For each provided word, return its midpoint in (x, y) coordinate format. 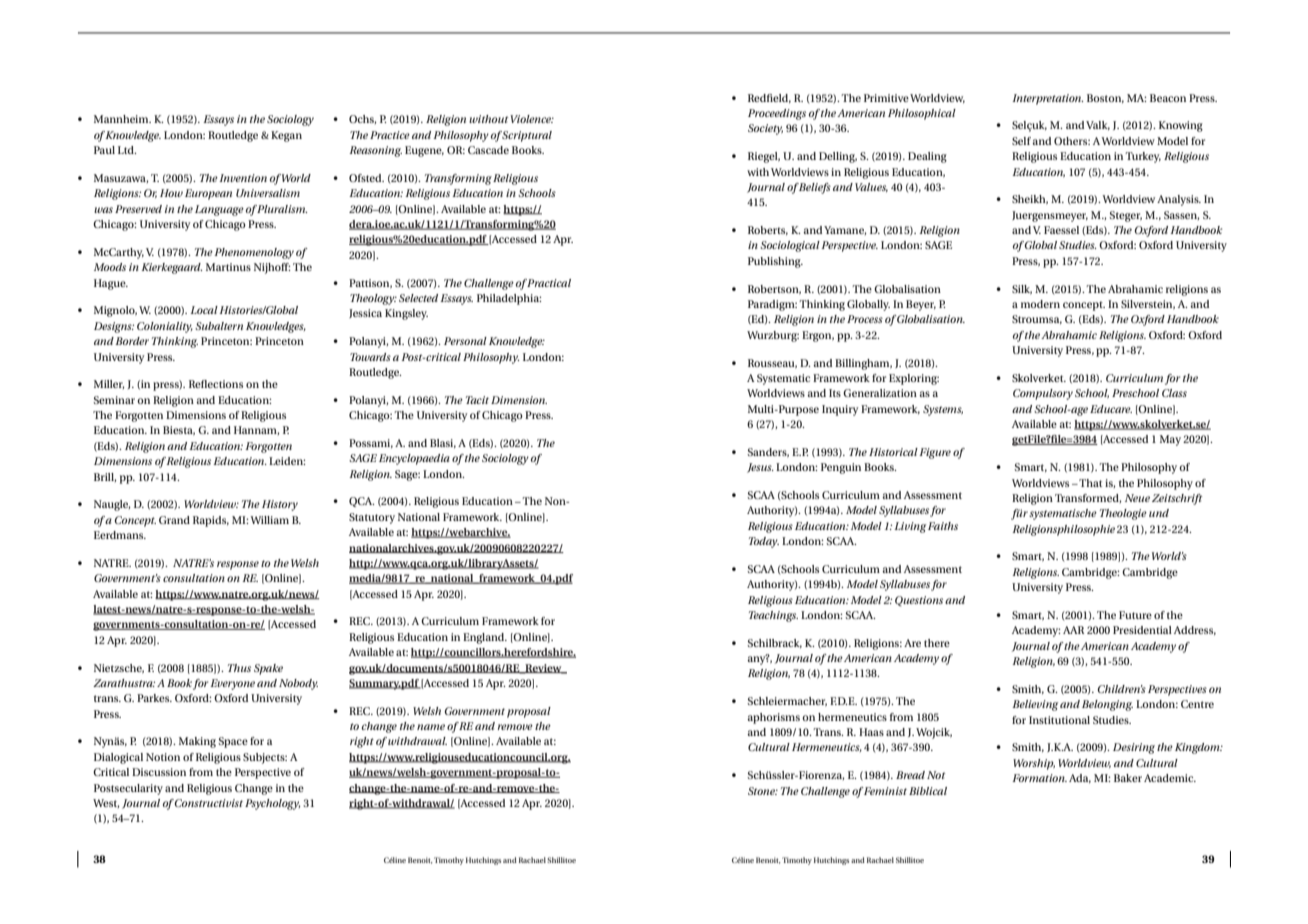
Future (1135, 615)
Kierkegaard (172, 268)
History (280, 505)
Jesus (760, 468)
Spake (268, 669)
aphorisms (773, 718)
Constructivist (208, 803)
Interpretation (1048, 99)
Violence (532, 119)
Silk (1022, 289)
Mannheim (122, 119)
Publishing (775, 262)
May (1170, 440)
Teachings (773, 616)
